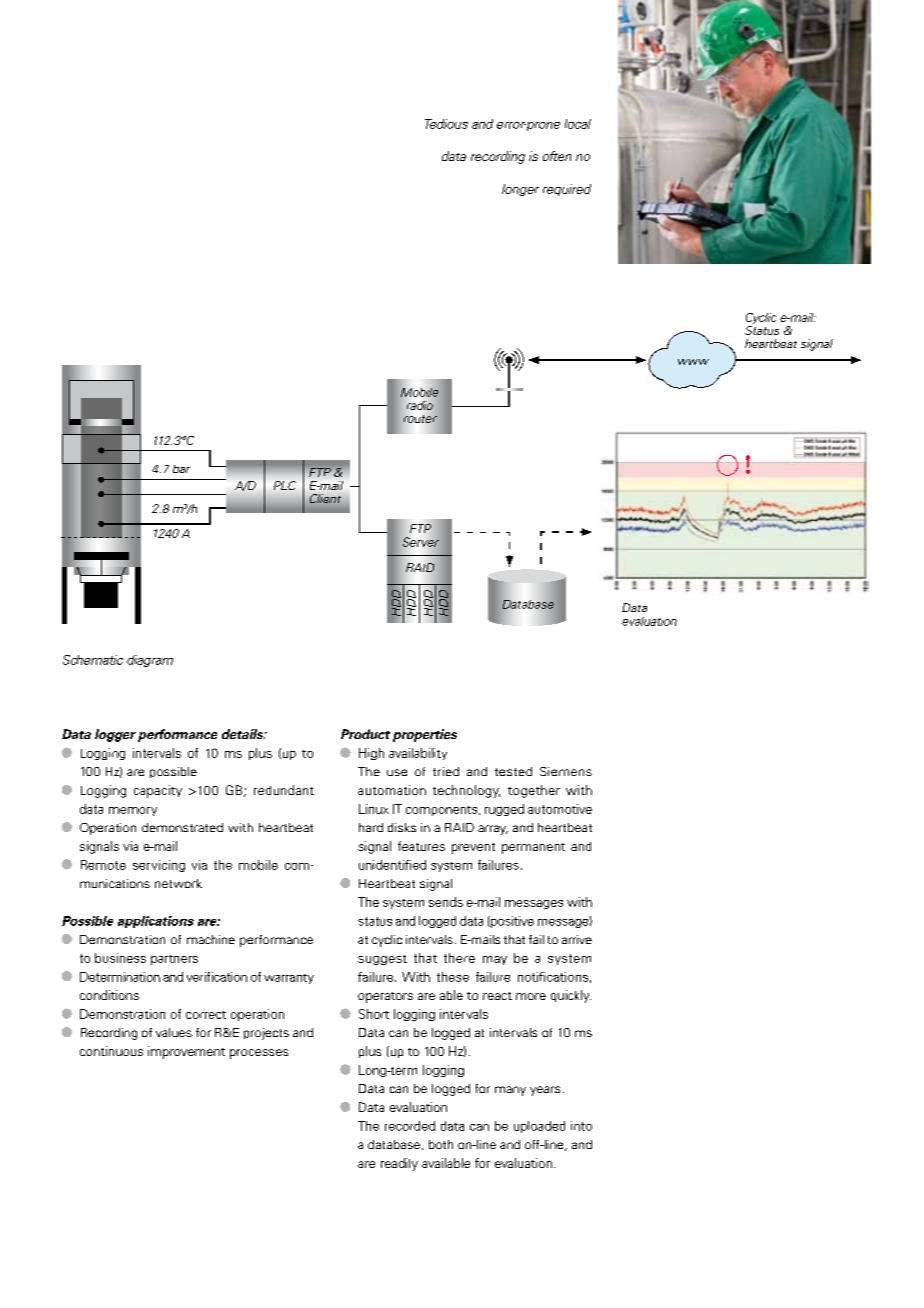 The image size is (924, 1308). Describe the element at coordinates (150, 661) in the screenshot. I see `diagram` at that location.
